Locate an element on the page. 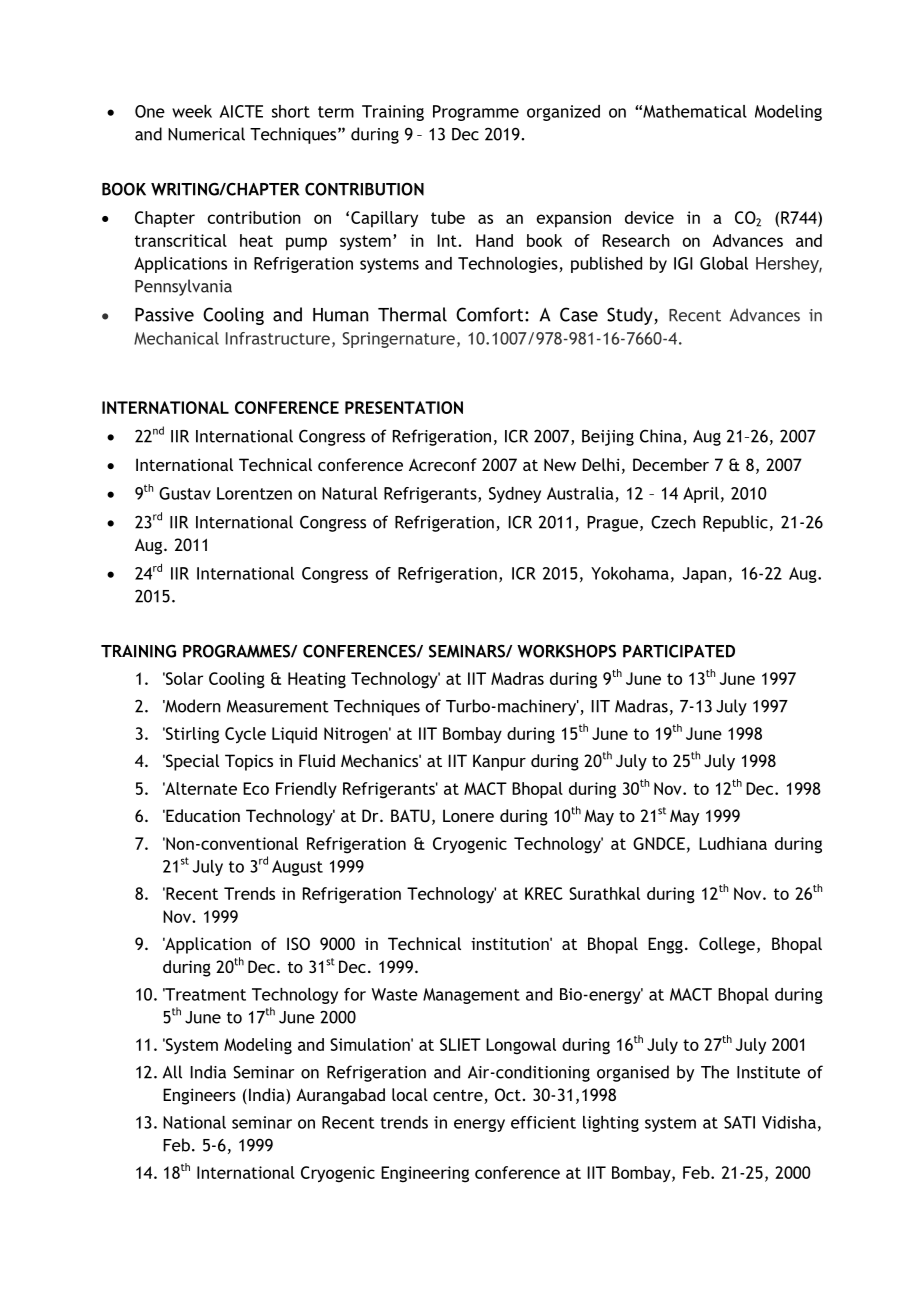 This image has width=924, height=1307. tube is located at coordinates (448, 217).
